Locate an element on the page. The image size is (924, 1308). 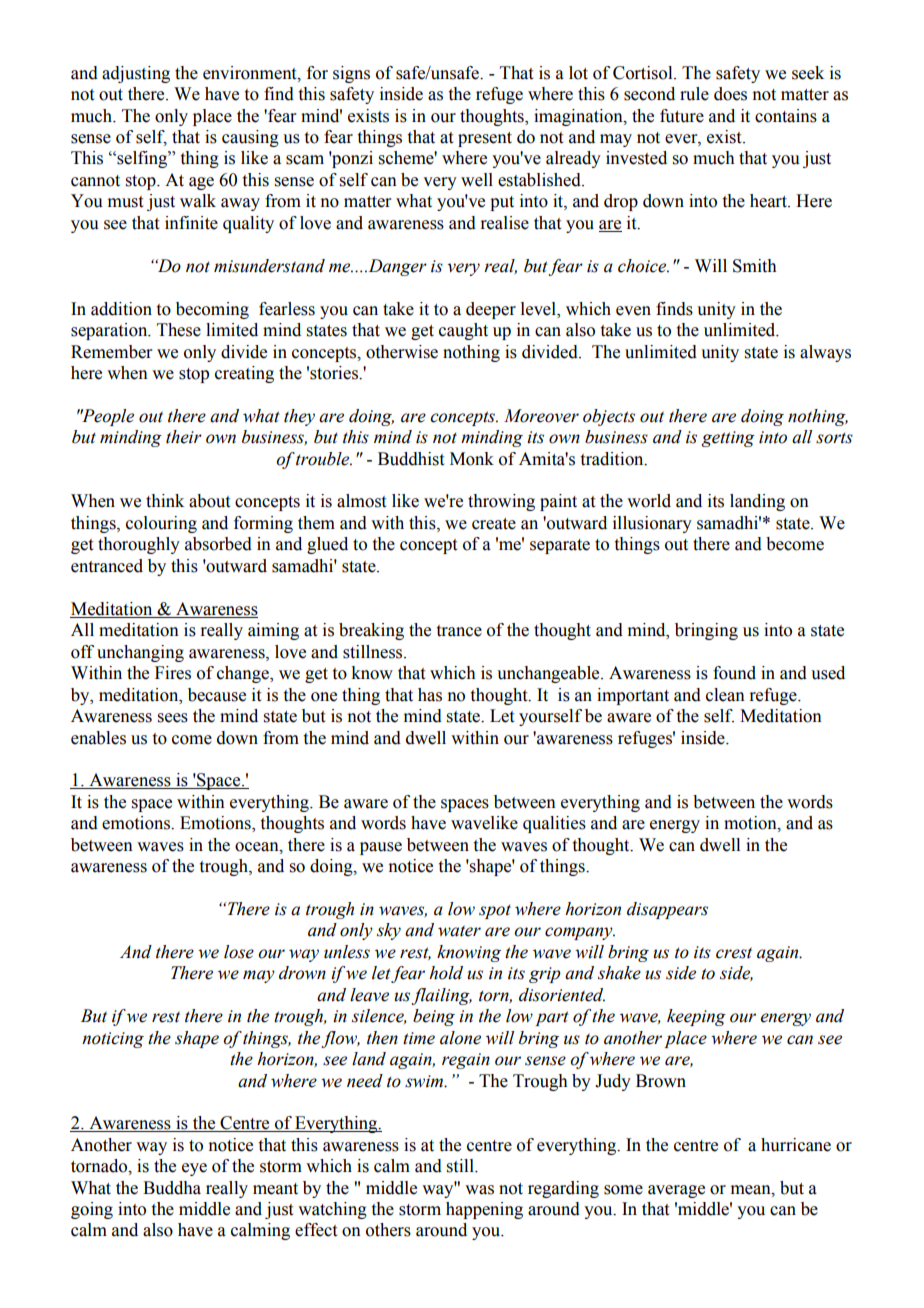
causing is located at coordinates (250, 138).
